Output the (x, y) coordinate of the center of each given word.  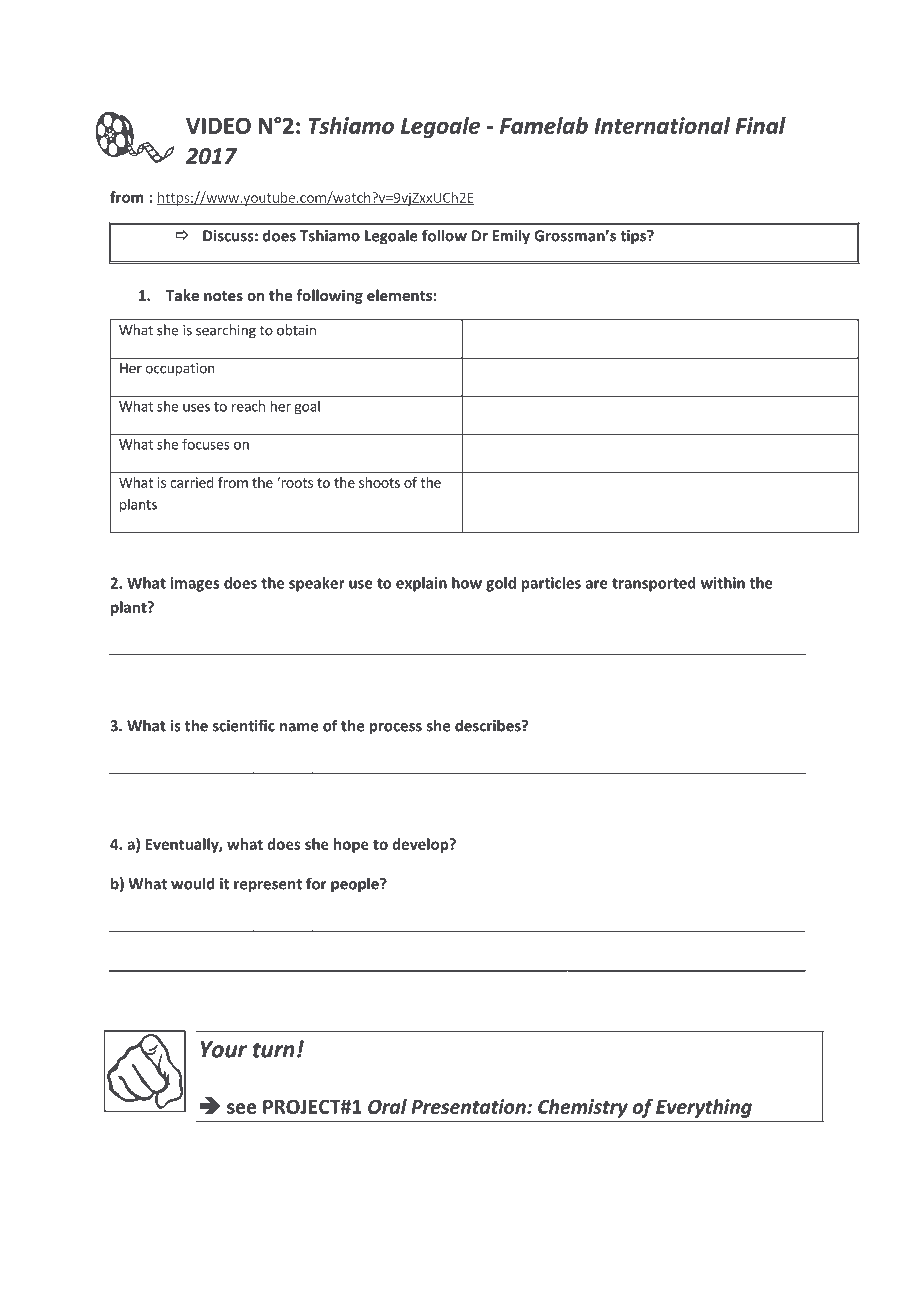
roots (296, 482)
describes (489, 725)
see (242, 1108)
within (723, 583)
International (662, 125)
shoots (379, 482)
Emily (511, 237)
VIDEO (218, 125)
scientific (244, 725)
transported (654, 584)
